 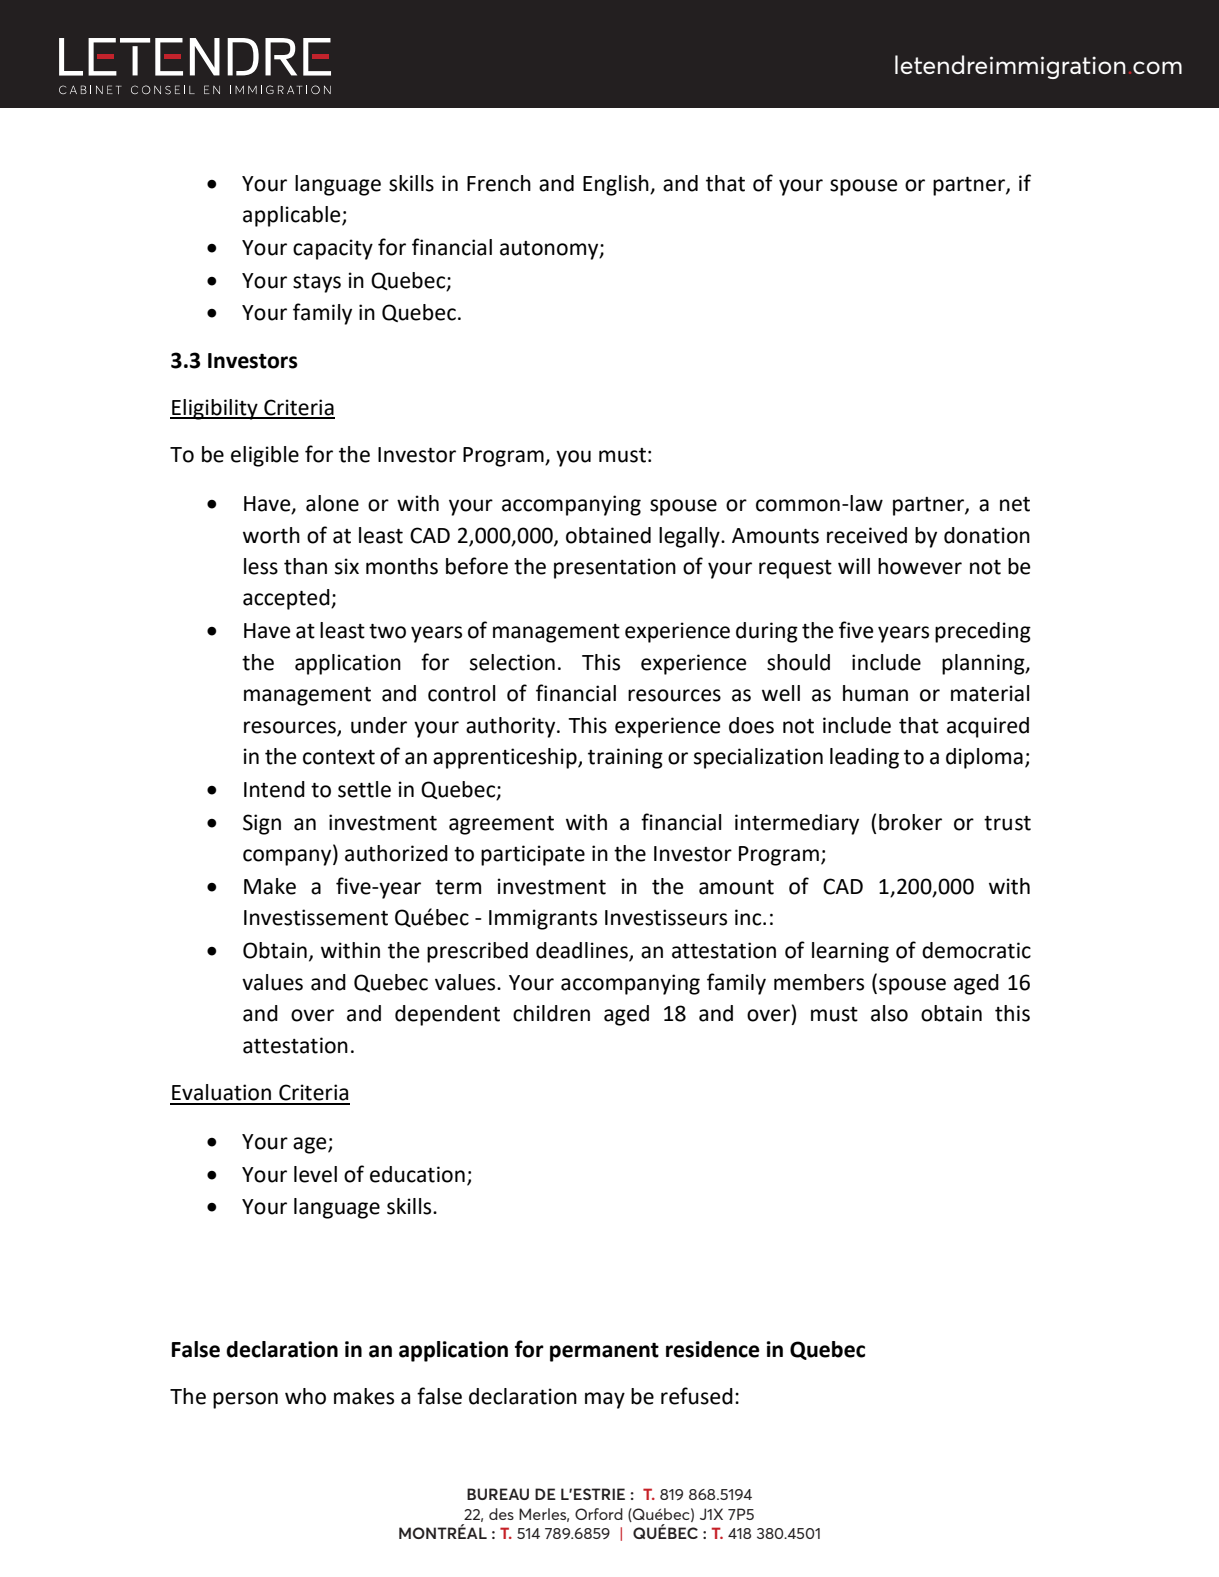 I want to click on context, so click(x=339, y=757).
